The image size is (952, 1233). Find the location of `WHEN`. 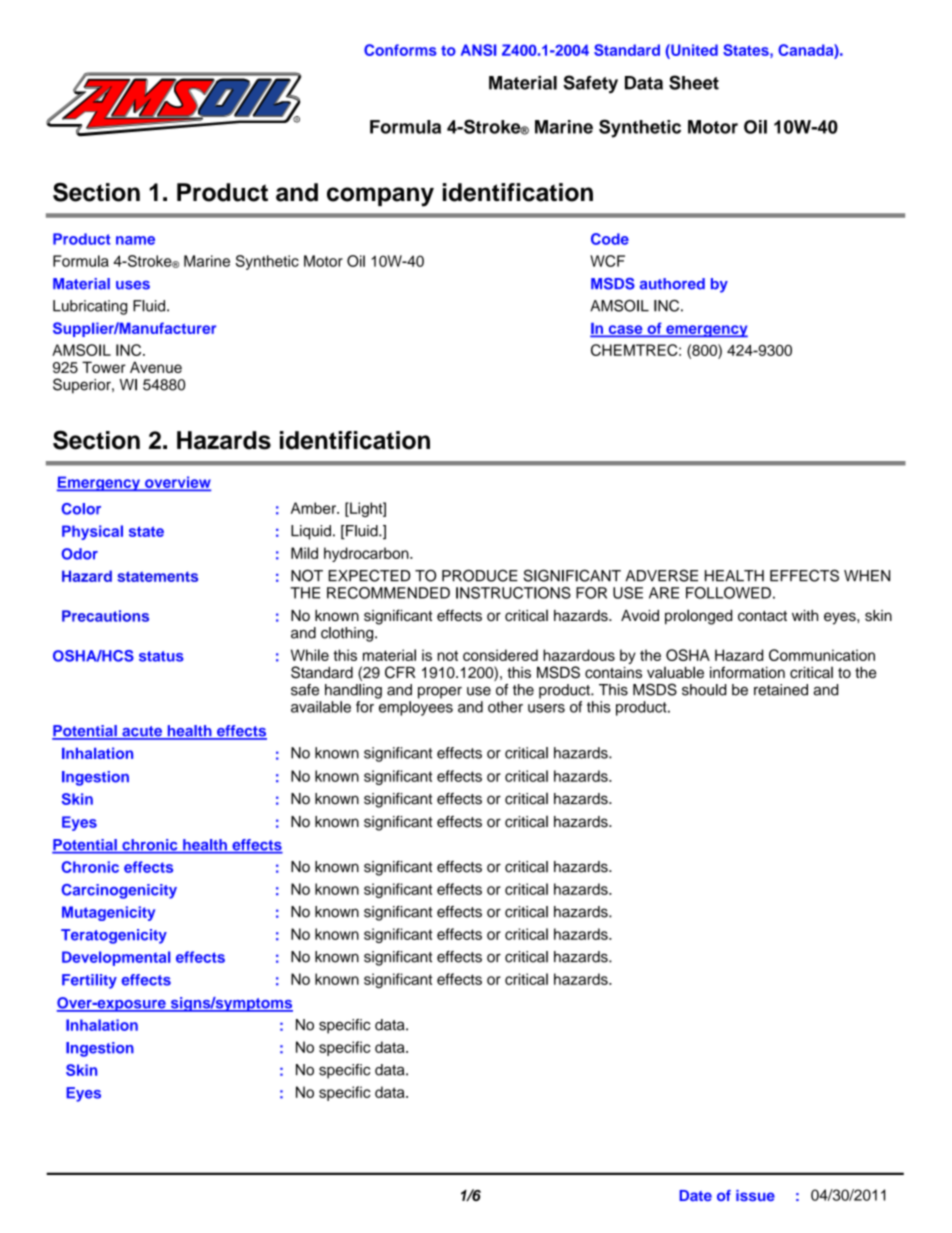

WHEN is located at coordinates (867, 576).
